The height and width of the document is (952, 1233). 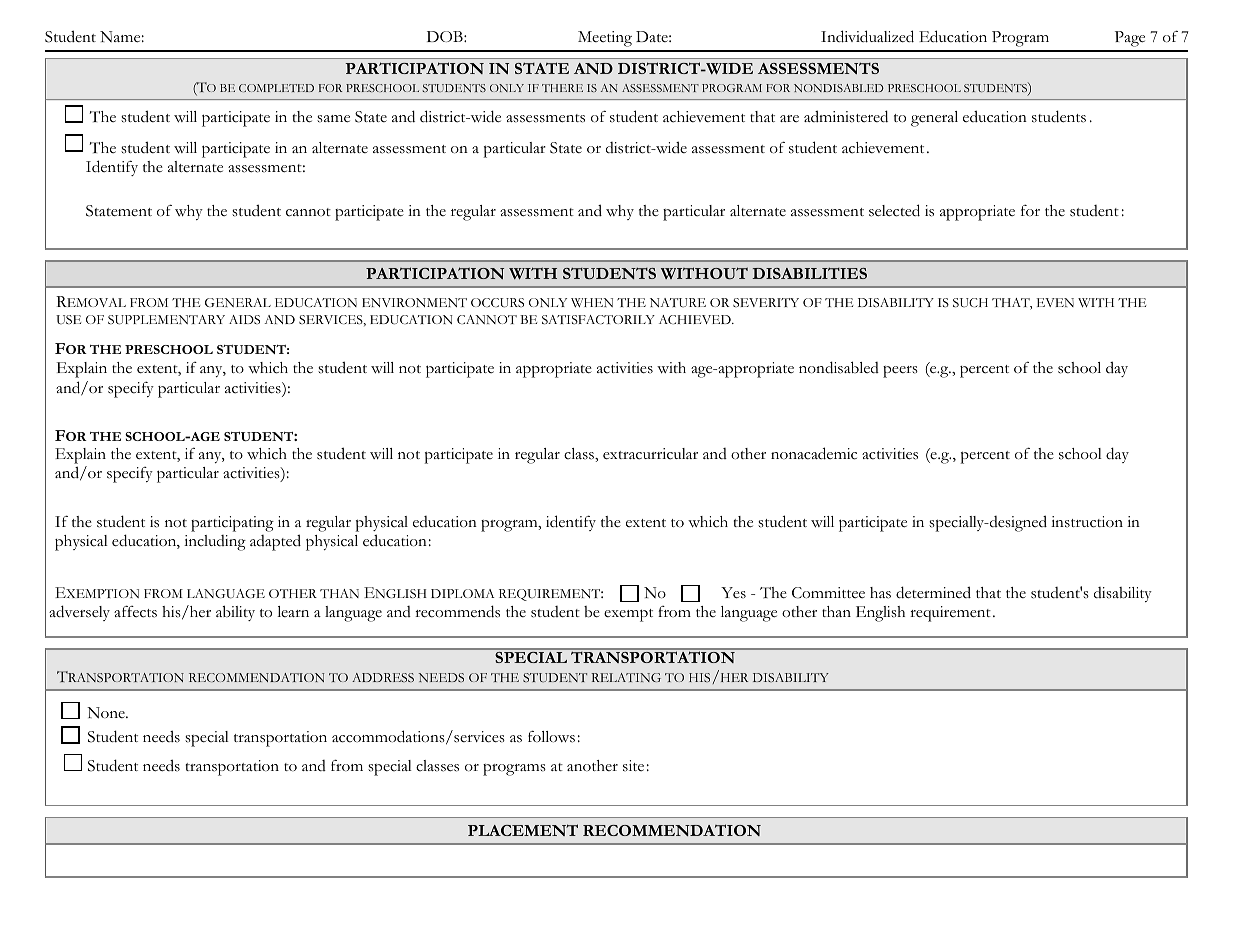 I want to click on THERE, so click(x=562, y=88).
